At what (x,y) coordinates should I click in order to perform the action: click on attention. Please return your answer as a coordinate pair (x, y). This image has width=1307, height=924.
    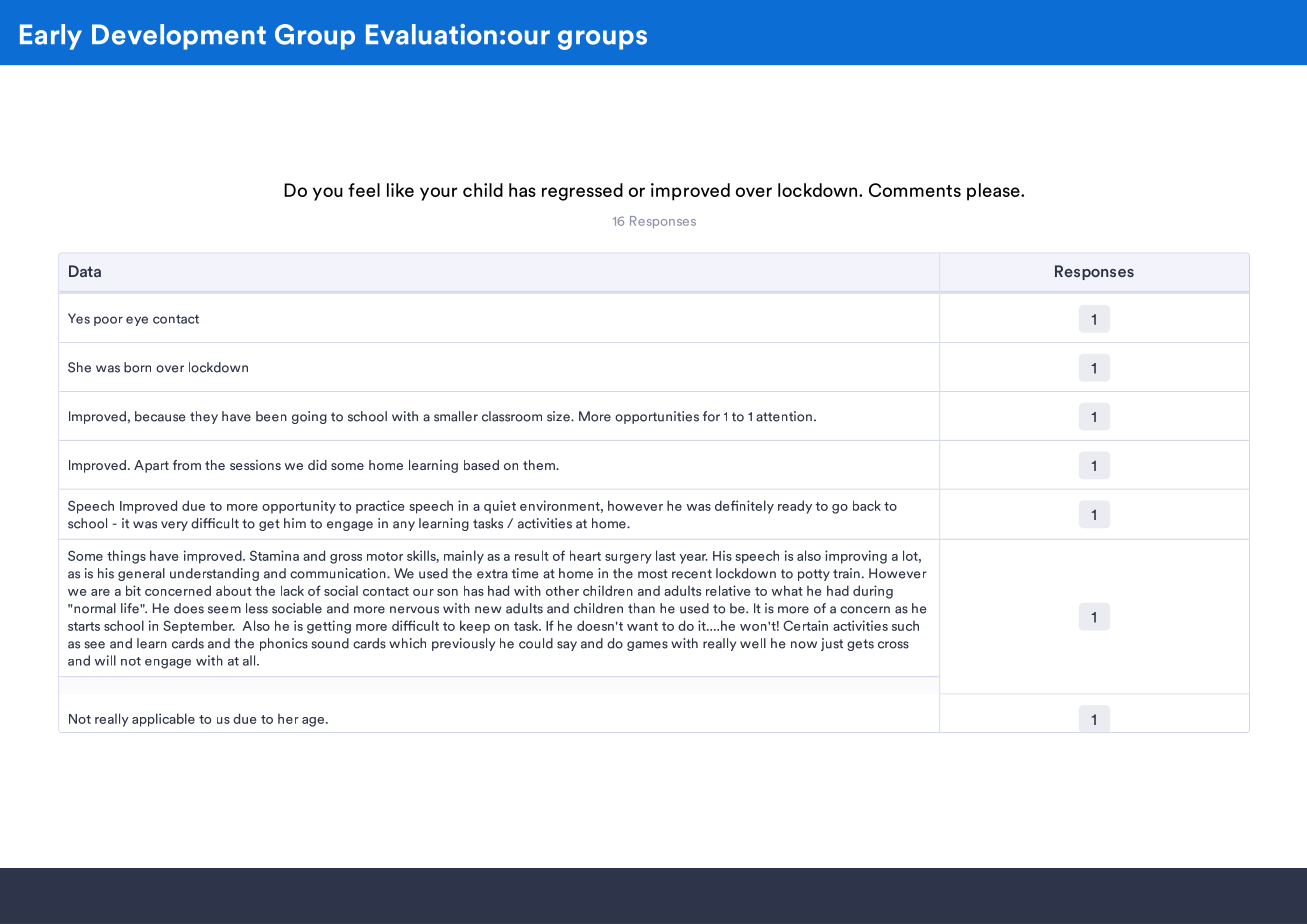
    Looking at the image, I should click on (784, 416).
